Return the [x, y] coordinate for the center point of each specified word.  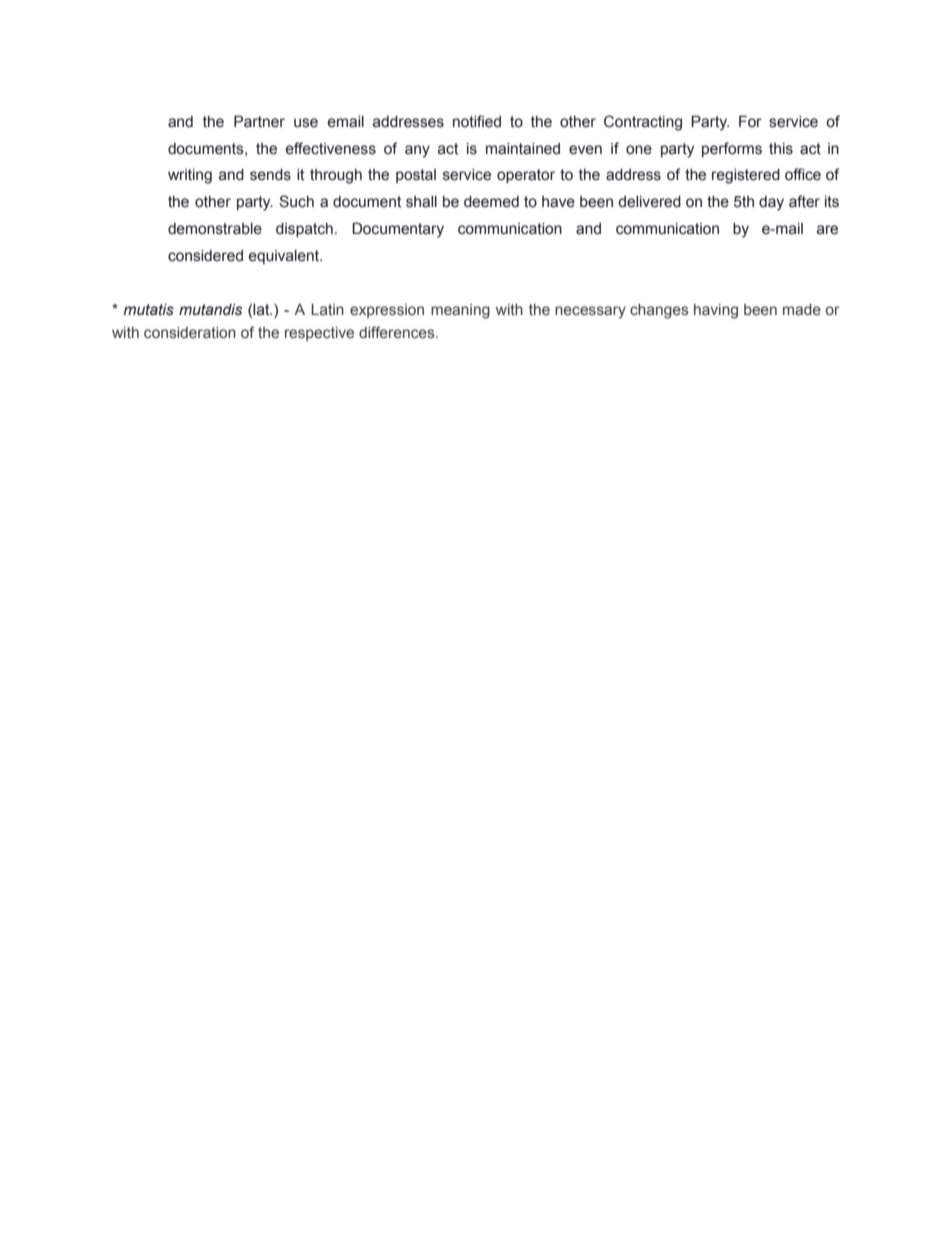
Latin [327, 309]
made [802, 309]
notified [477, 121]
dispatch [304, 230]
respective [319, 334]
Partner [259, 121]
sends [270, 175]
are [827, 230]
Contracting [643, 123]
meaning [460, 311]
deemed [491, 202]
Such [296, 201]
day [771, 203]
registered [746, 176]
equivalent [285, 257]
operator [526, 176]
